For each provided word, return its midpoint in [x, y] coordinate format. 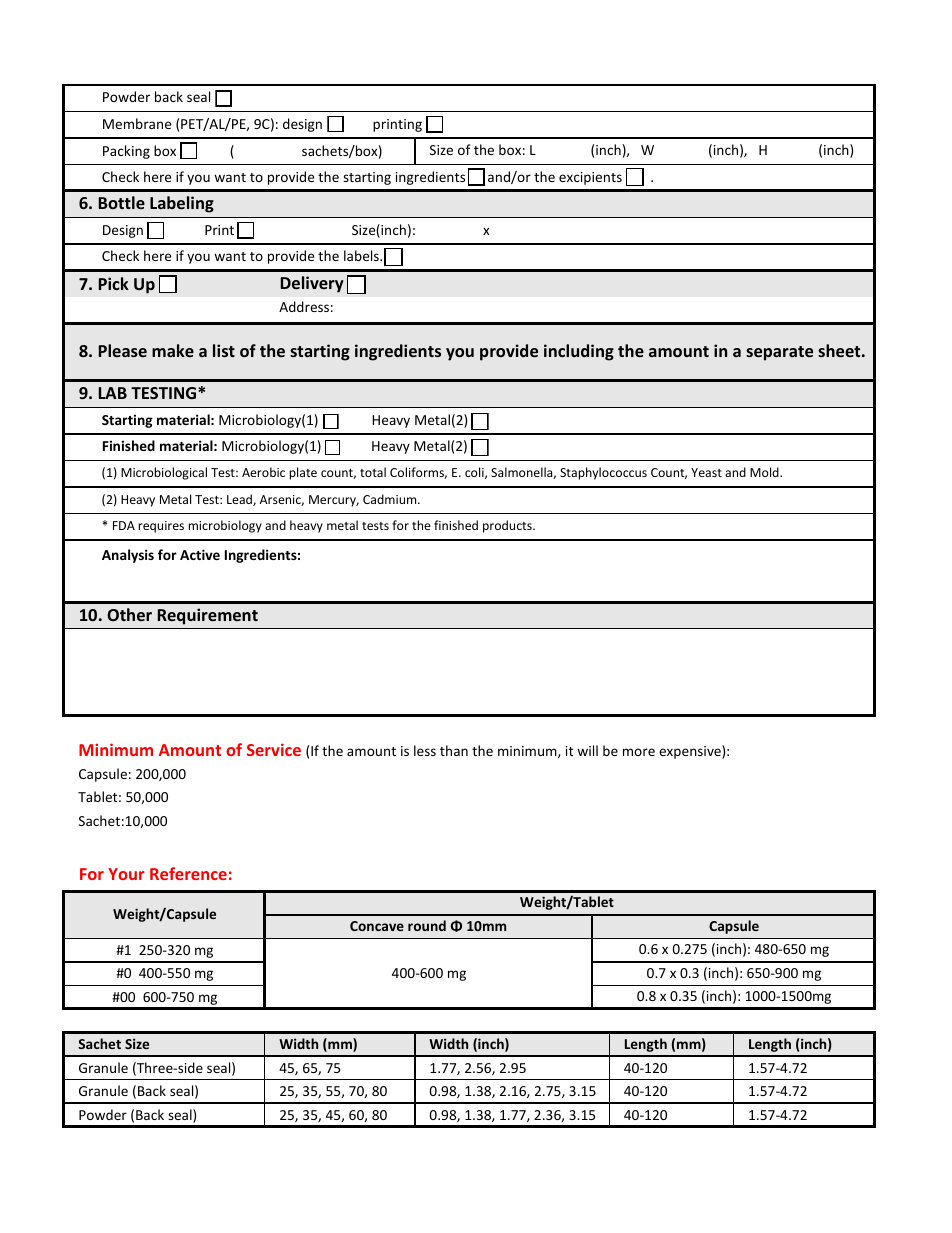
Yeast [706, 472]
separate [779, 353]
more [639, 752]
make [173, 350]
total [373, 472]
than [454, 750]
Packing [126, 152]
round [427, 925]
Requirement [208, 616]
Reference [188, 873]
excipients [590, 178]
